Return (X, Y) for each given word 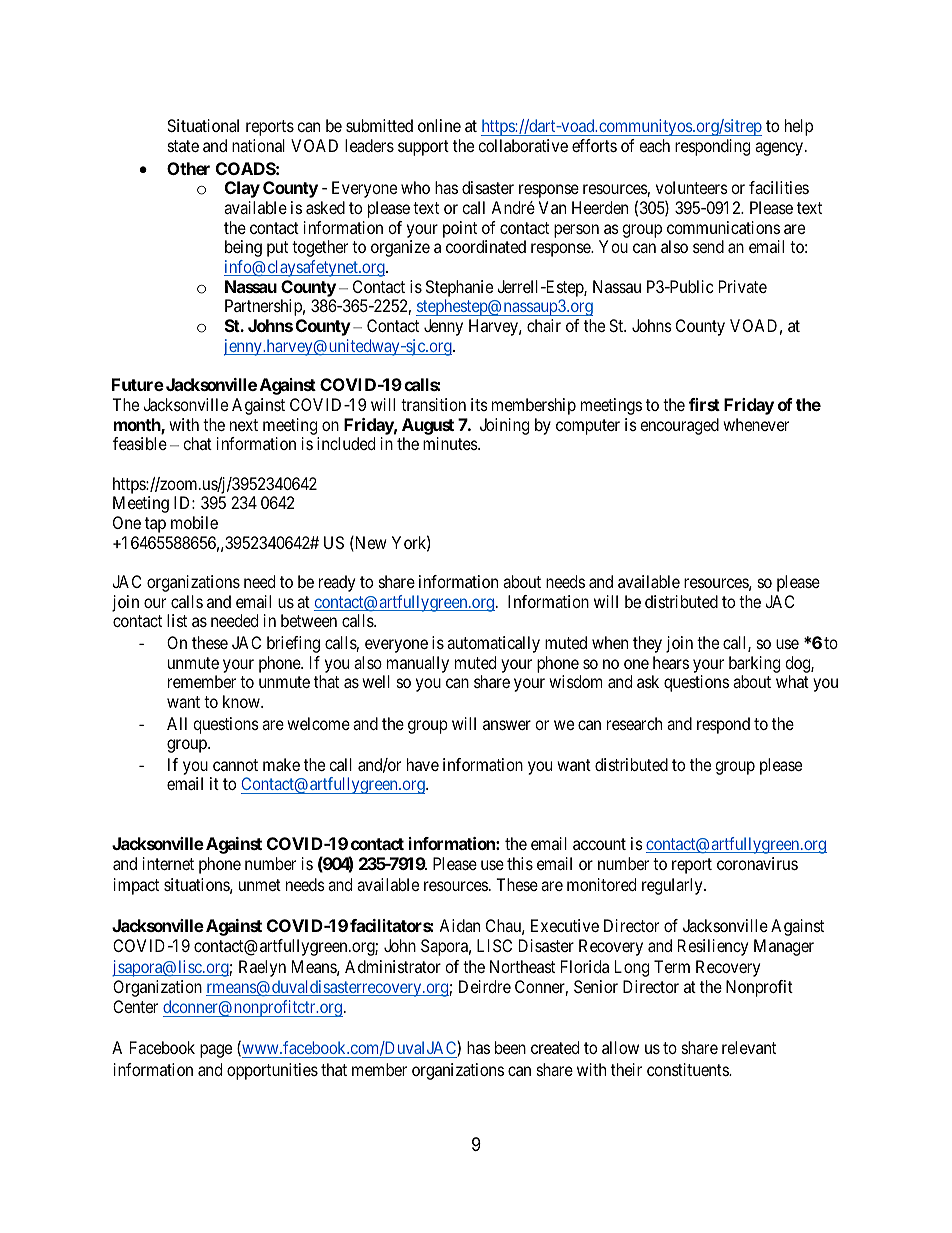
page (216, 1051)
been (510, 1047)
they (647, 644)
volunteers (692, 187)
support (423, 148)
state (183, 146)
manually (418, 664)
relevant (749, 1047)
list (177, 620)
